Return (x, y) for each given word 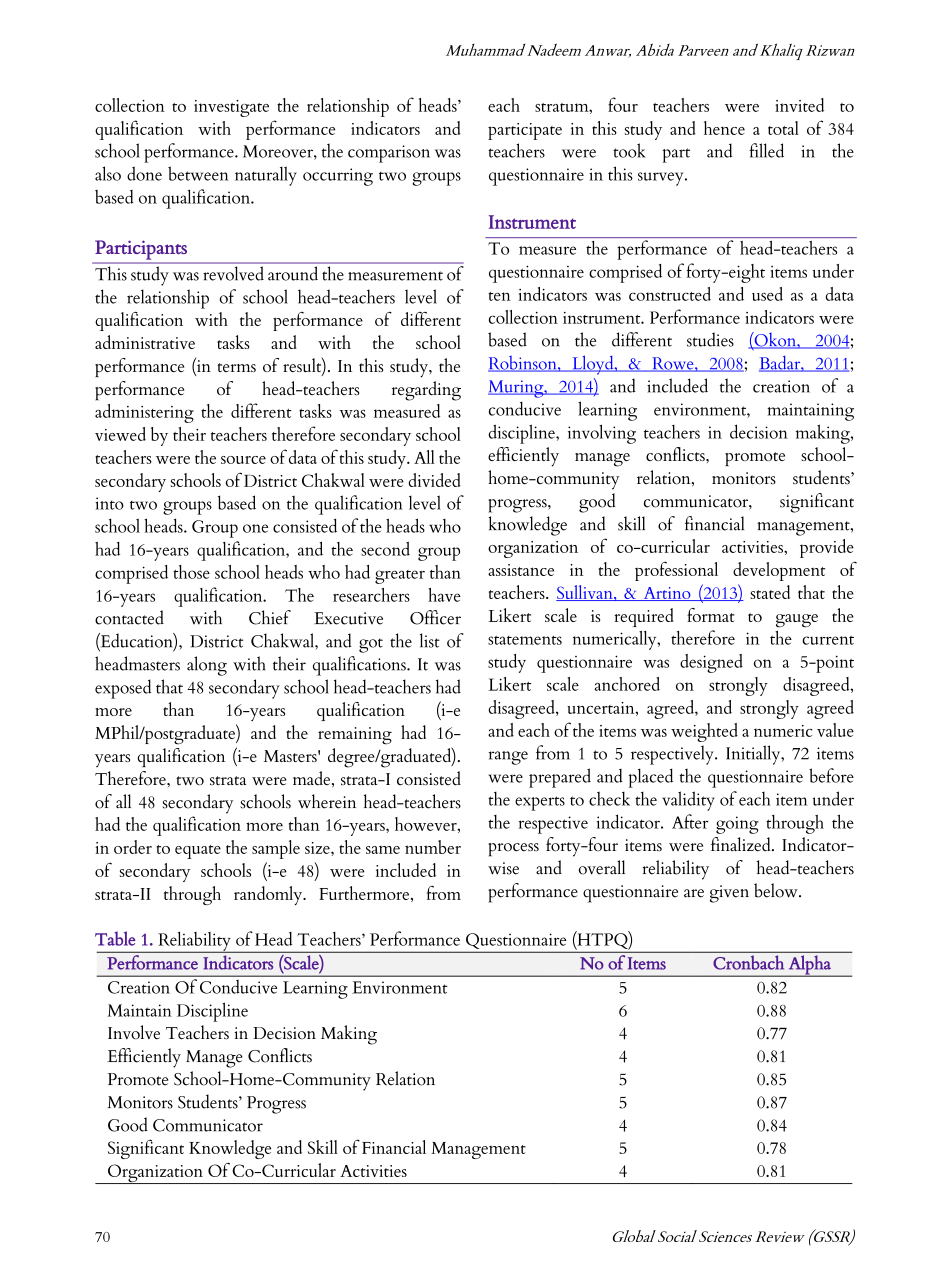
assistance (521, 570)
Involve (134, 1032)
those (191, 572)
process (513, 850)
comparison (389, 154)
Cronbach (748, 962)
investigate (231, 108)
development (779, 571)
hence (724, 128)
